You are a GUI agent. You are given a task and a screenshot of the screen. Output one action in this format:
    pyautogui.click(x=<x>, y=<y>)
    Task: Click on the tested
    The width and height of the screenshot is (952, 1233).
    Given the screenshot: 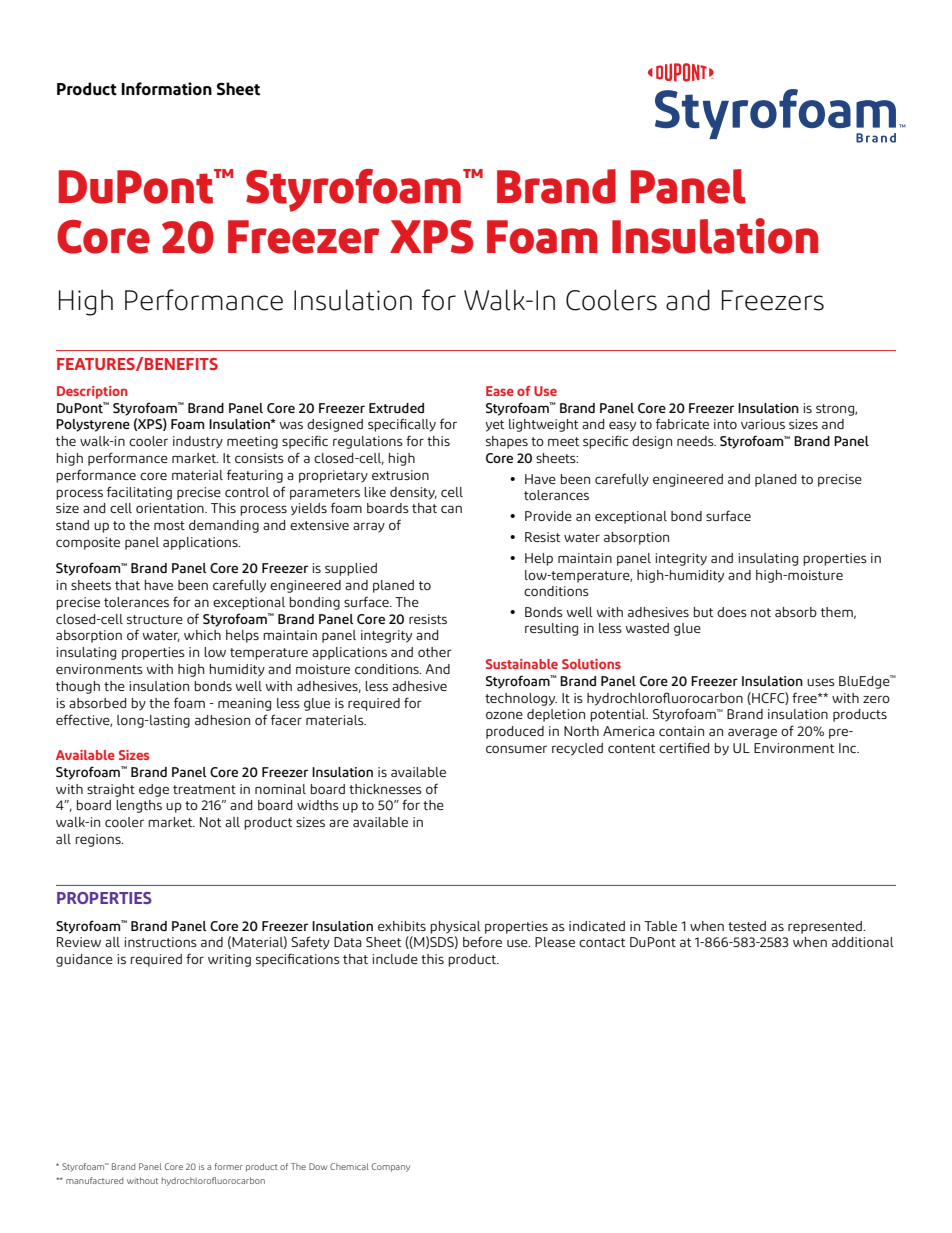 What is the action you would take?
    pyautogui.click(x=747, y=926)
